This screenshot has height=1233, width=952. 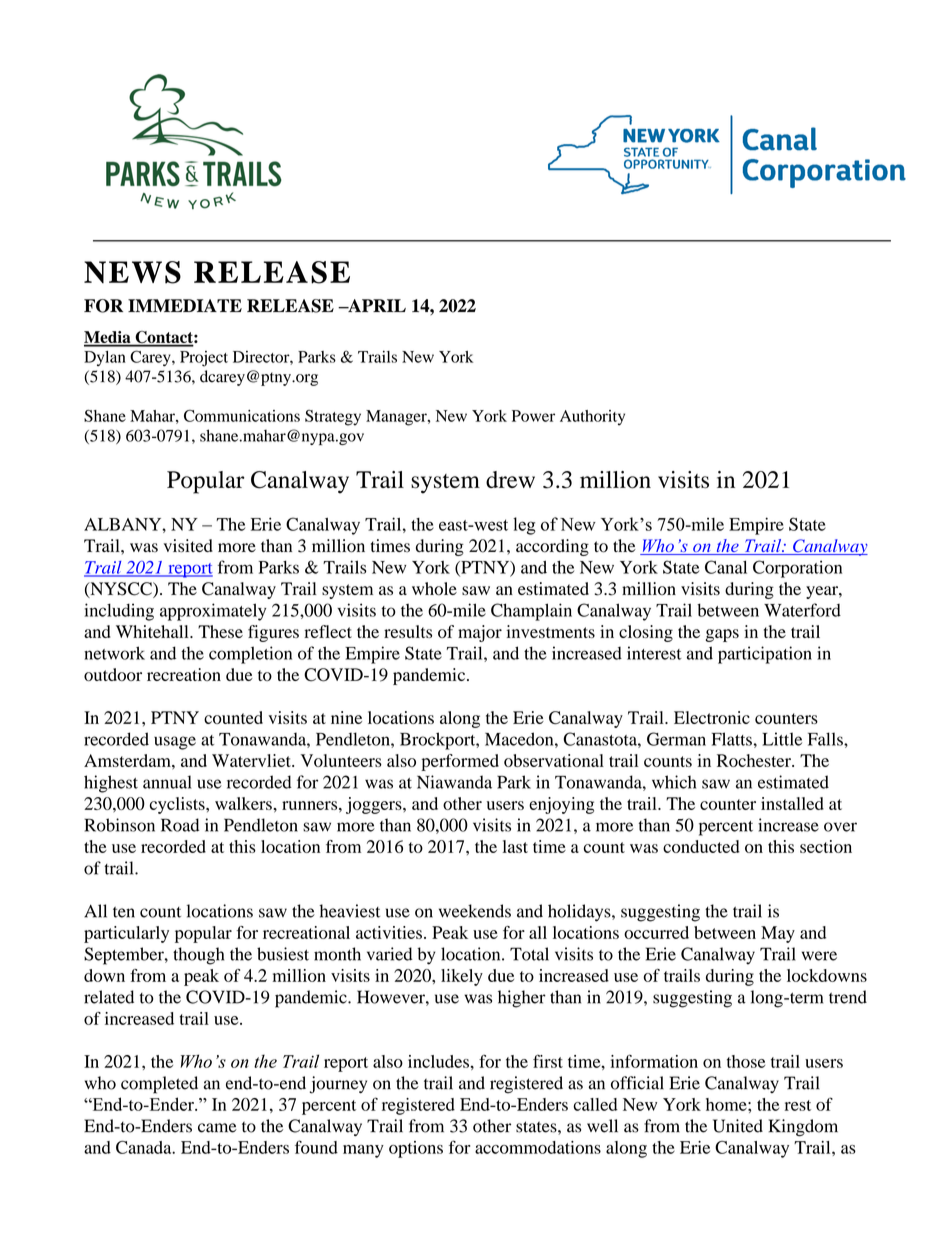 I want to click on APRIL, so click(x=376, y=305).
